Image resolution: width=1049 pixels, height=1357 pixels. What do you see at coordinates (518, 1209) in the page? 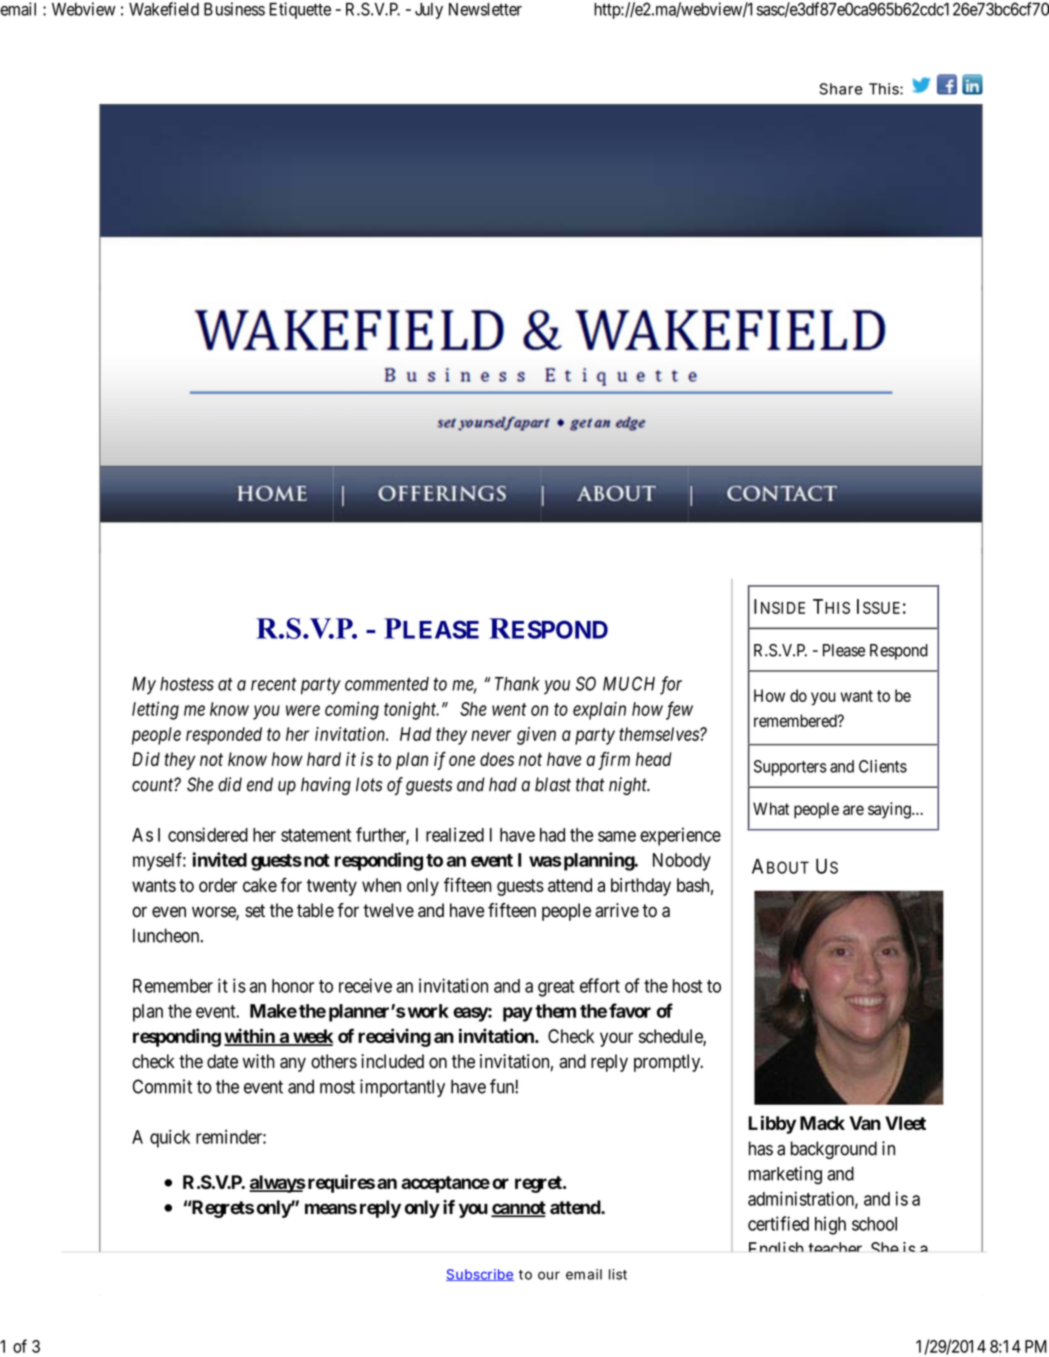
I see `cannot` at bounding box center [518, 1209].
